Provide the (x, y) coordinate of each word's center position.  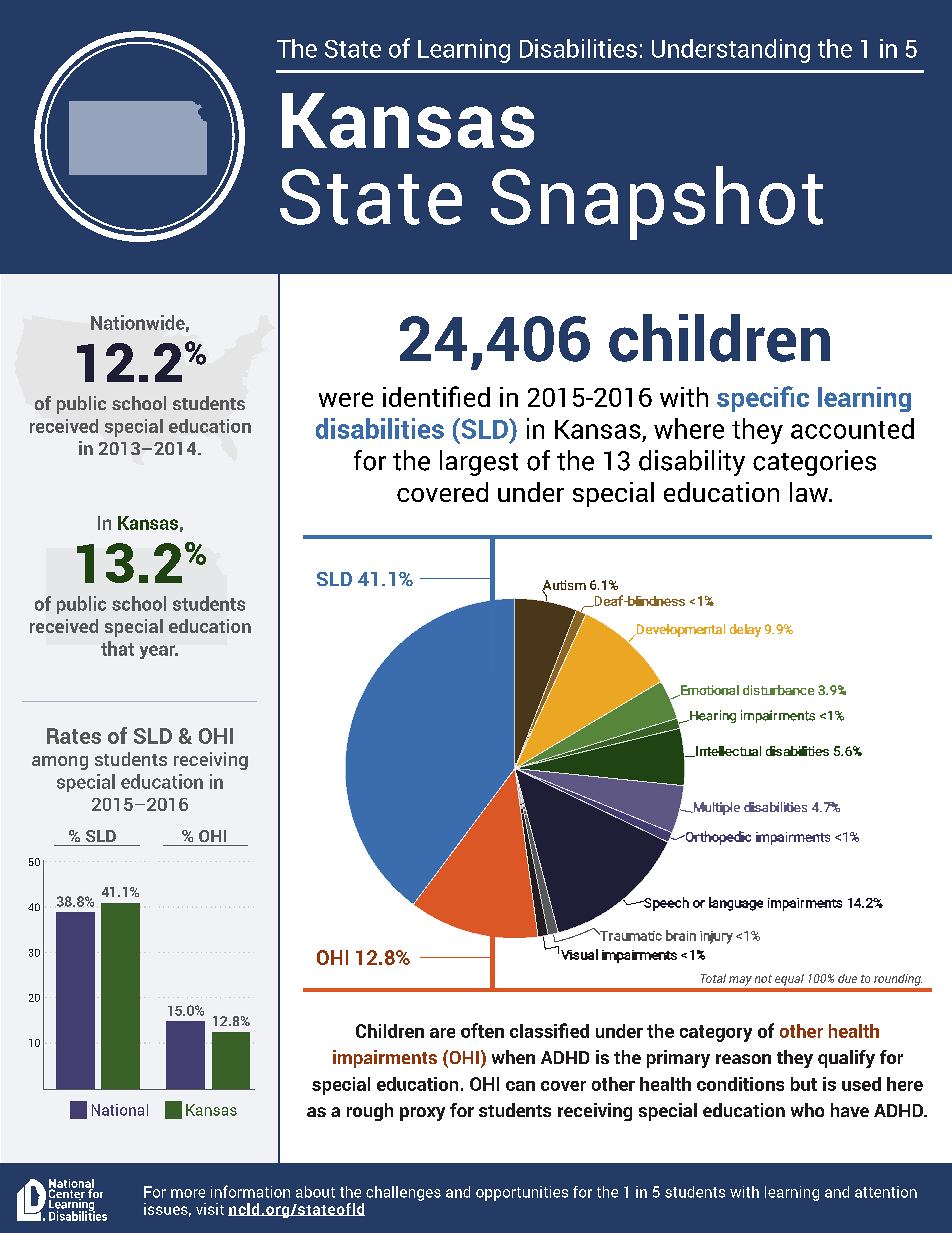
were (346, 399)
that (117, 648)
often (482, 1030)
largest (479, 463)
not (763, 979)
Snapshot (657, 203)
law (810, 492)
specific (763, 399)
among (60, 763)
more (188, 1193)
